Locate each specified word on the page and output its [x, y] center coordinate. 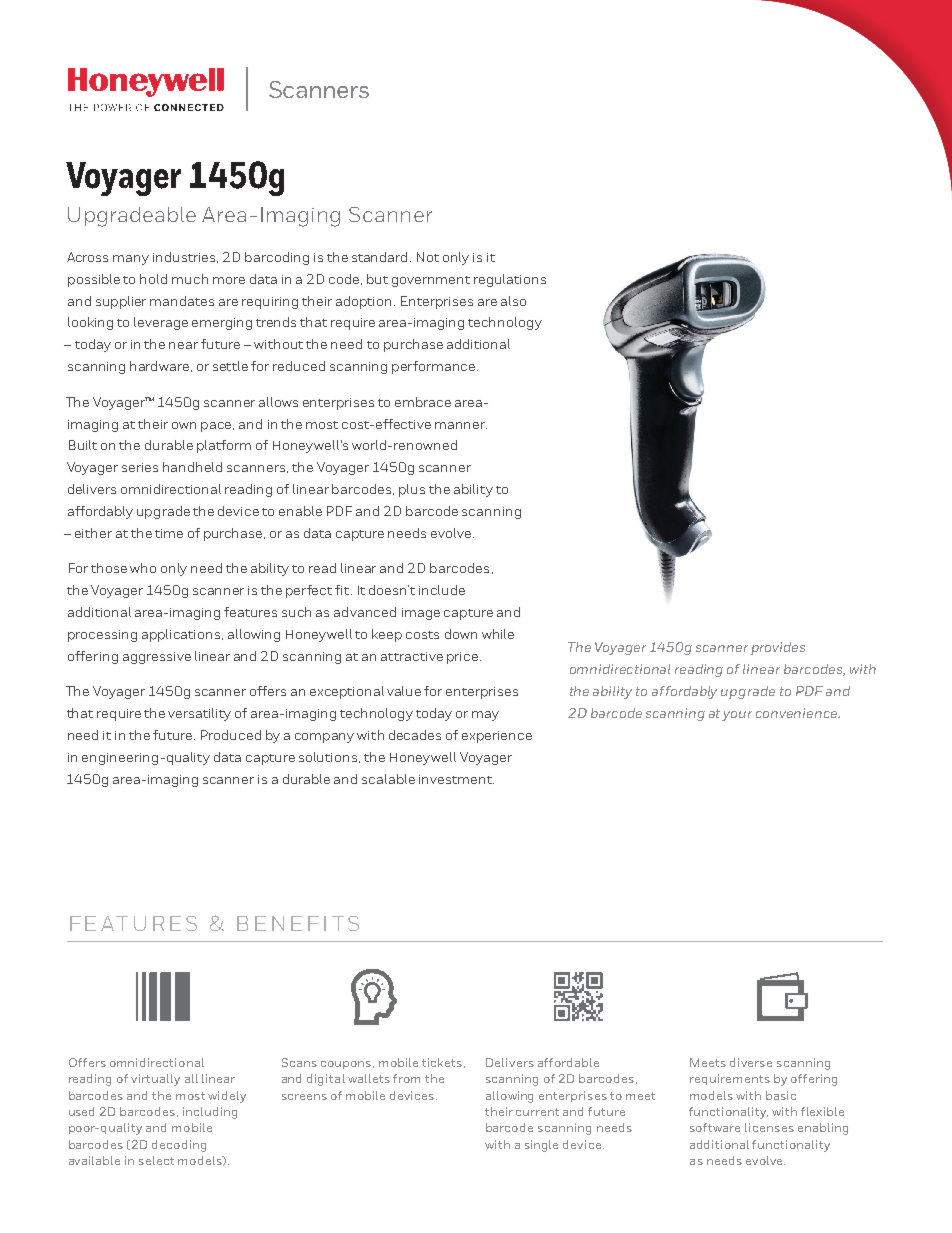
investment [456, 779]
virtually [155, 1080]
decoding [179, 1146]
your [737, 716]
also [513, 301]
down [461, 634]
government [431, 281]
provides [778, 648]
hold [153, 279]
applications [182, 635]
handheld [192, 467]
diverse [751, 1062]
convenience [798, 713]
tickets [442, 1062]
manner [461, 425]
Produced [231, 735]
